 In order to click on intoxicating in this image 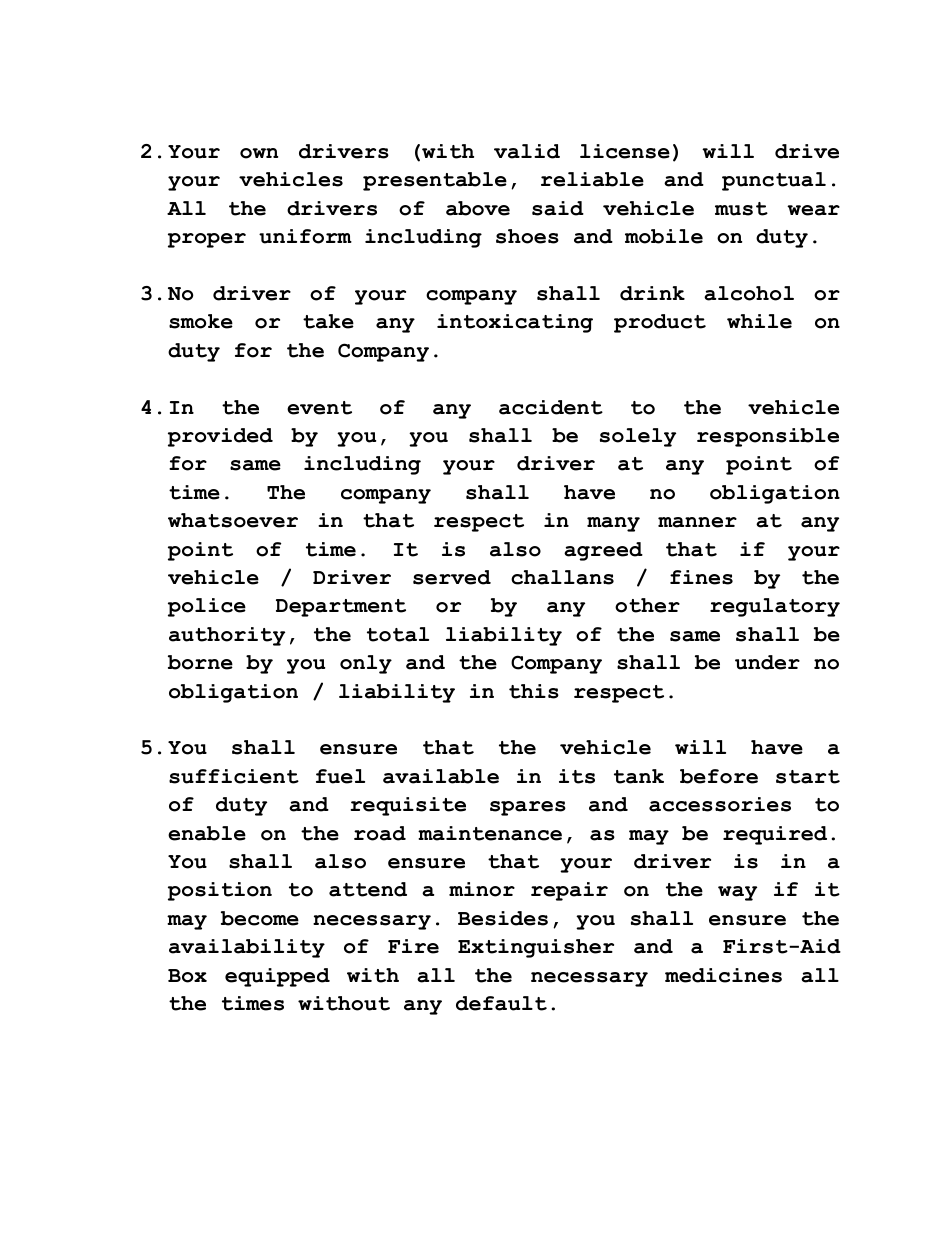, I will do `click(515, 323)`.
